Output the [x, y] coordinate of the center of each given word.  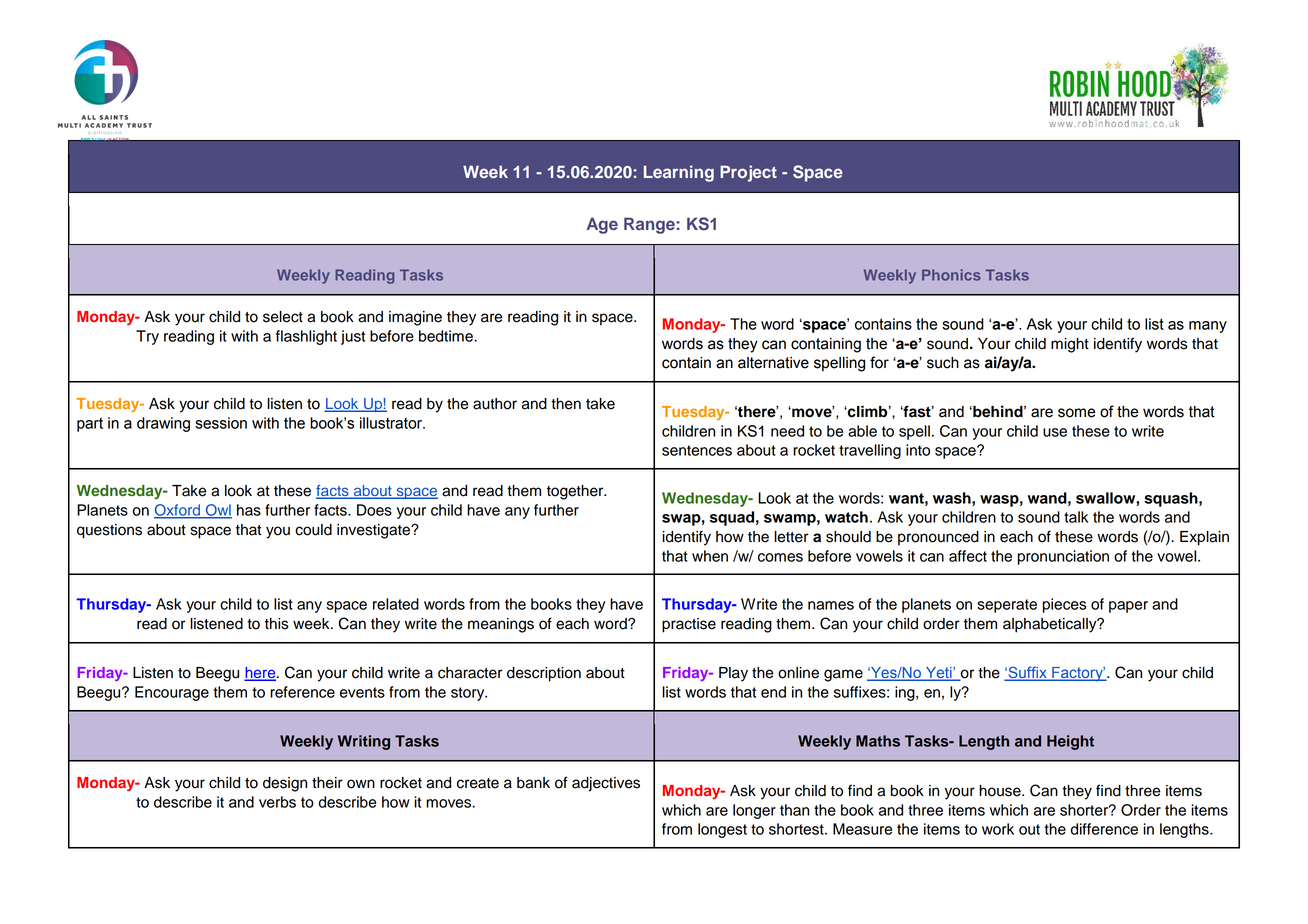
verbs [277, 802]
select [283, 317]
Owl [217, 511]
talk [1076, 517]
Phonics [951, 275]
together [576, 492]
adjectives [606, 784]
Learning [679, 173]
